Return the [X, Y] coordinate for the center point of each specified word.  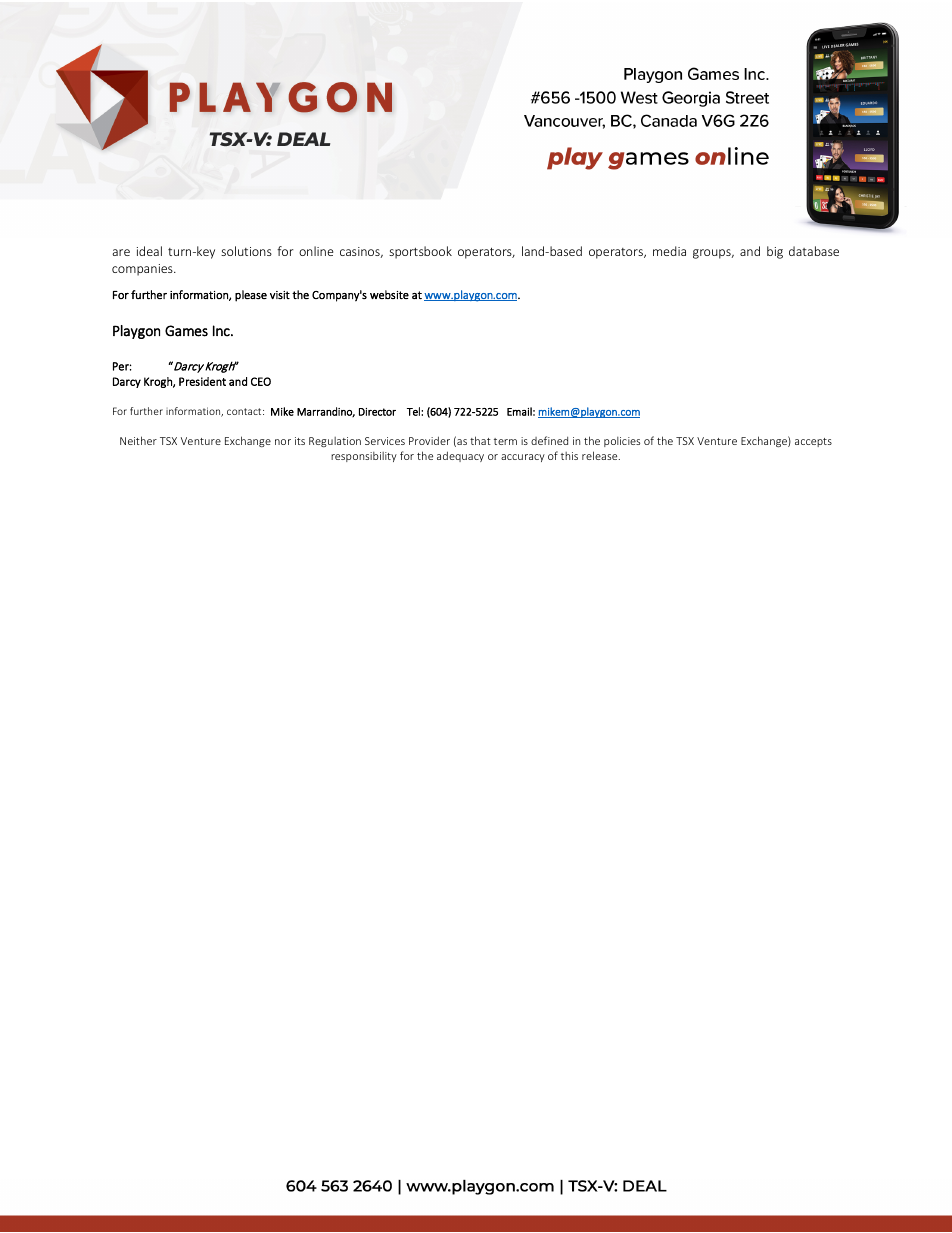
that [480, 440]
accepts [813, 442]
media [669, 251]
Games [186, 331]
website [389, 294]
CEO [261, 381]
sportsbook [420, 252]
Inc [222, 331]
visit [280, 295]
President [202, 381]
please [251, 296]
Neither [138, 440]
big [775, 252]
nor [283, 442]
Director [377, 412]
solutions [246, 251]
